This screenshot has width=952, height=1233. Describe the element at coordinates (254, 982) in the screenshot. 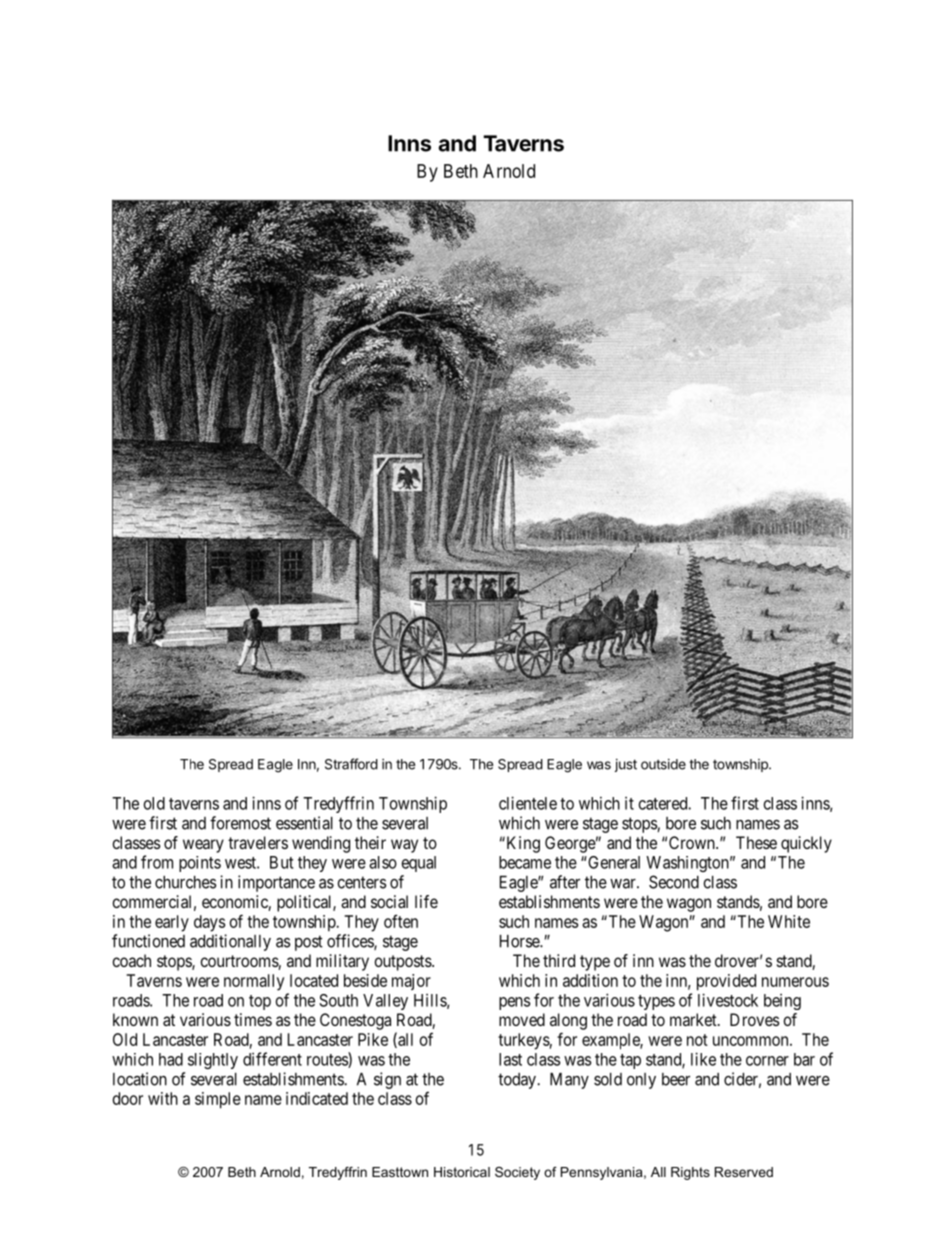

I see `normally` at that location.
